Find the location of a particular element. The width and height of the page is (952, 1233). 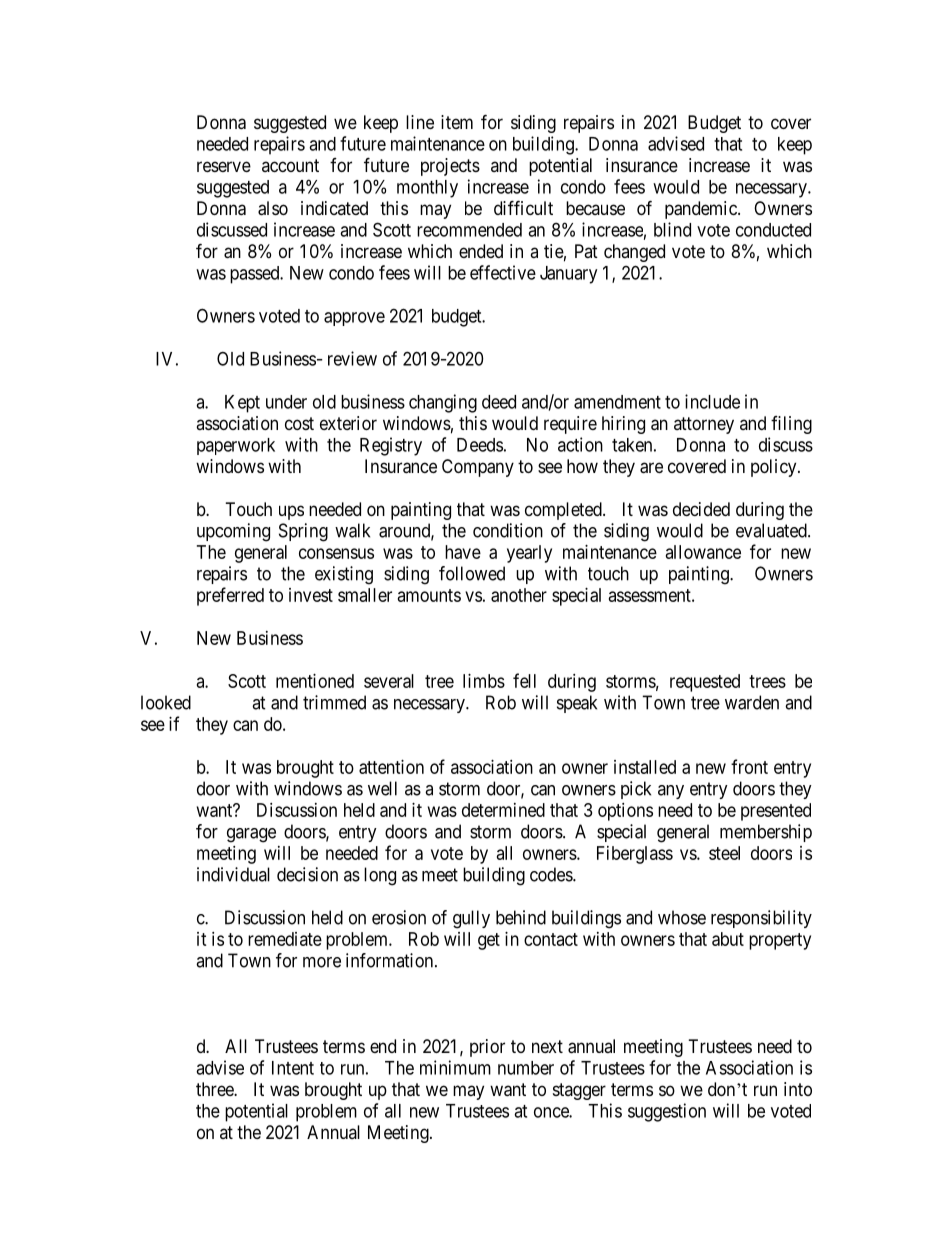

warden is located at coordinates (752, 702).
